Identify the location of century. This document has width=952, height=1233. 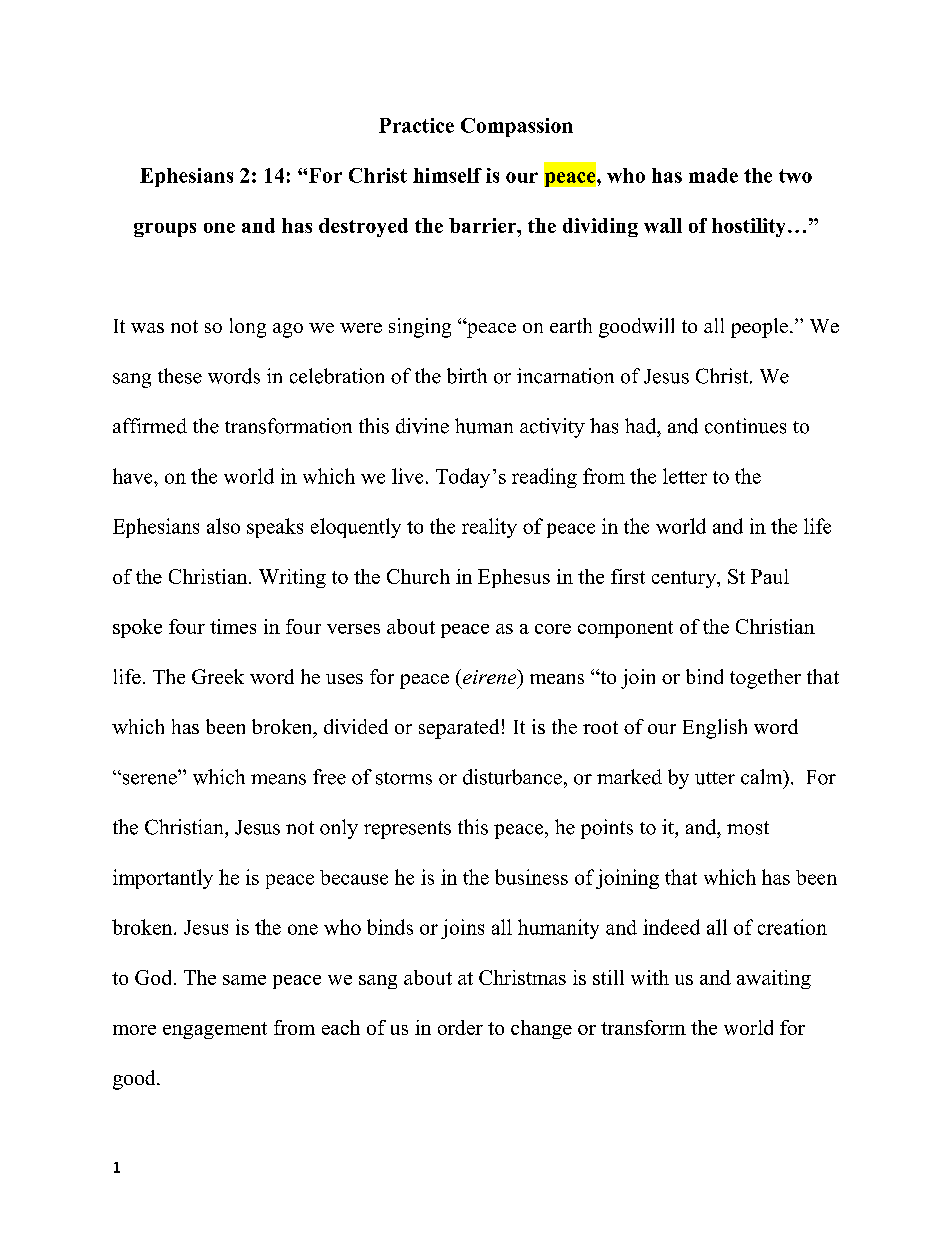
(685, 579).
